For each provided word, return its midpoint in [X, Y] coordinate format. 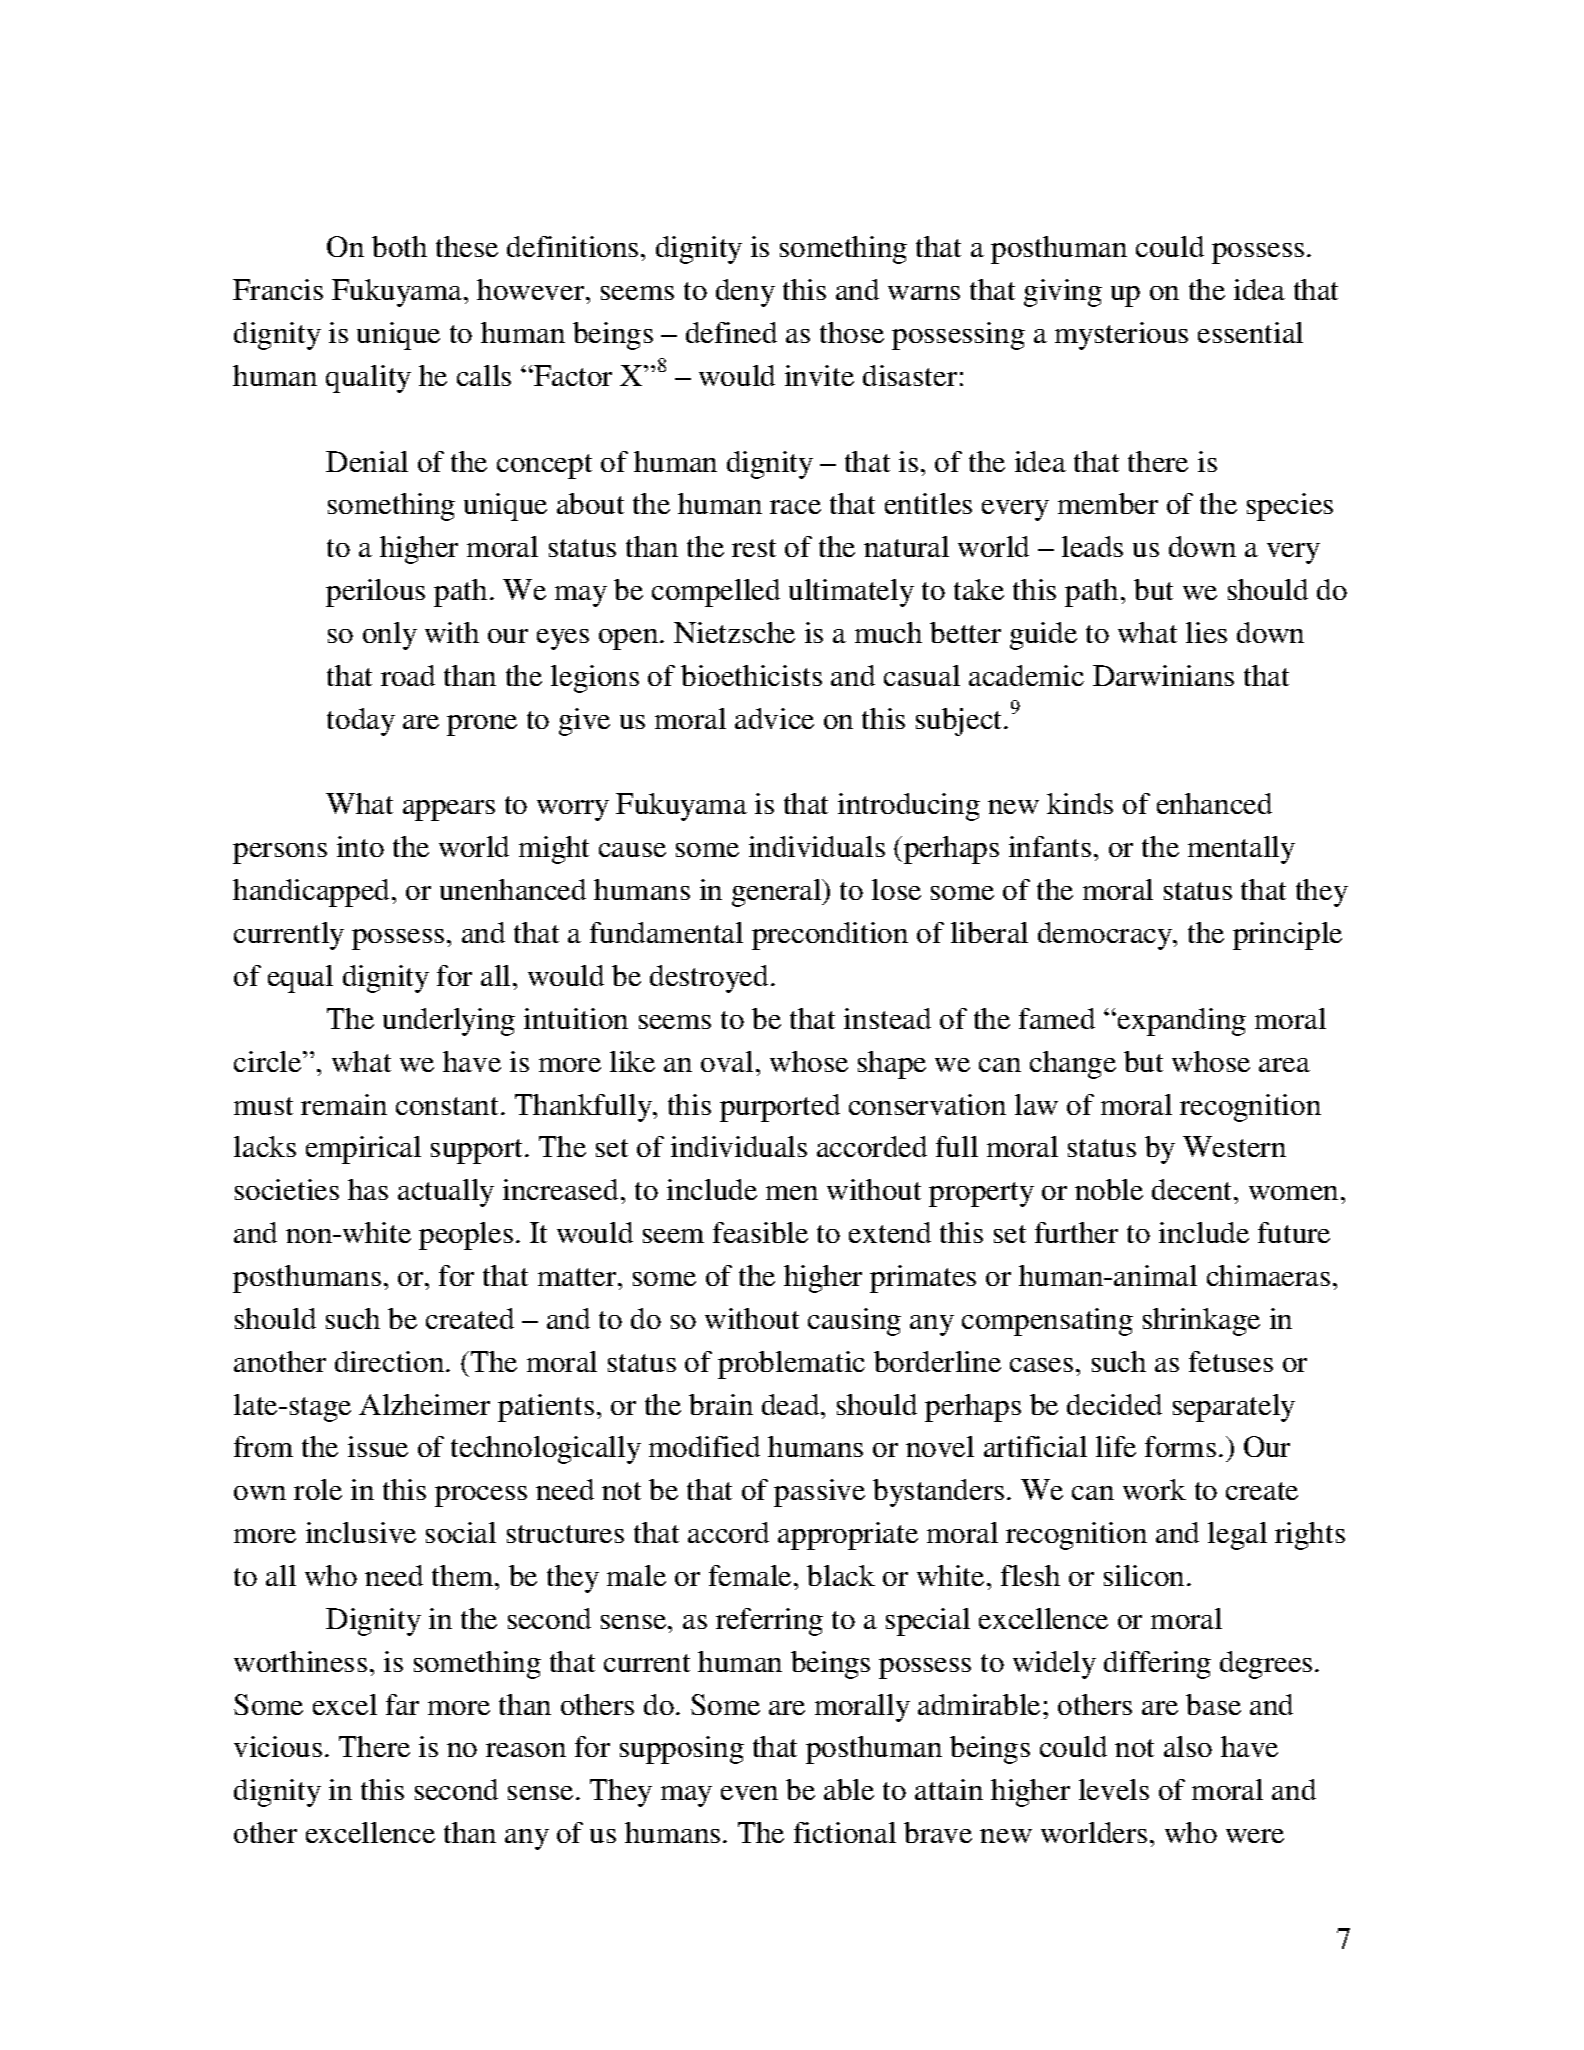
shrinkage [1201, 1322]
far [402, 1704]
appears [449, 810]
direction [389, 1361]
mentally [1241, 850]
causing [854, 1322]
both [399, 246]
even [749, 1793]
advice [774, 718]
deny [745, 293]
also [1188, 1746]
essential [1250, 332]
